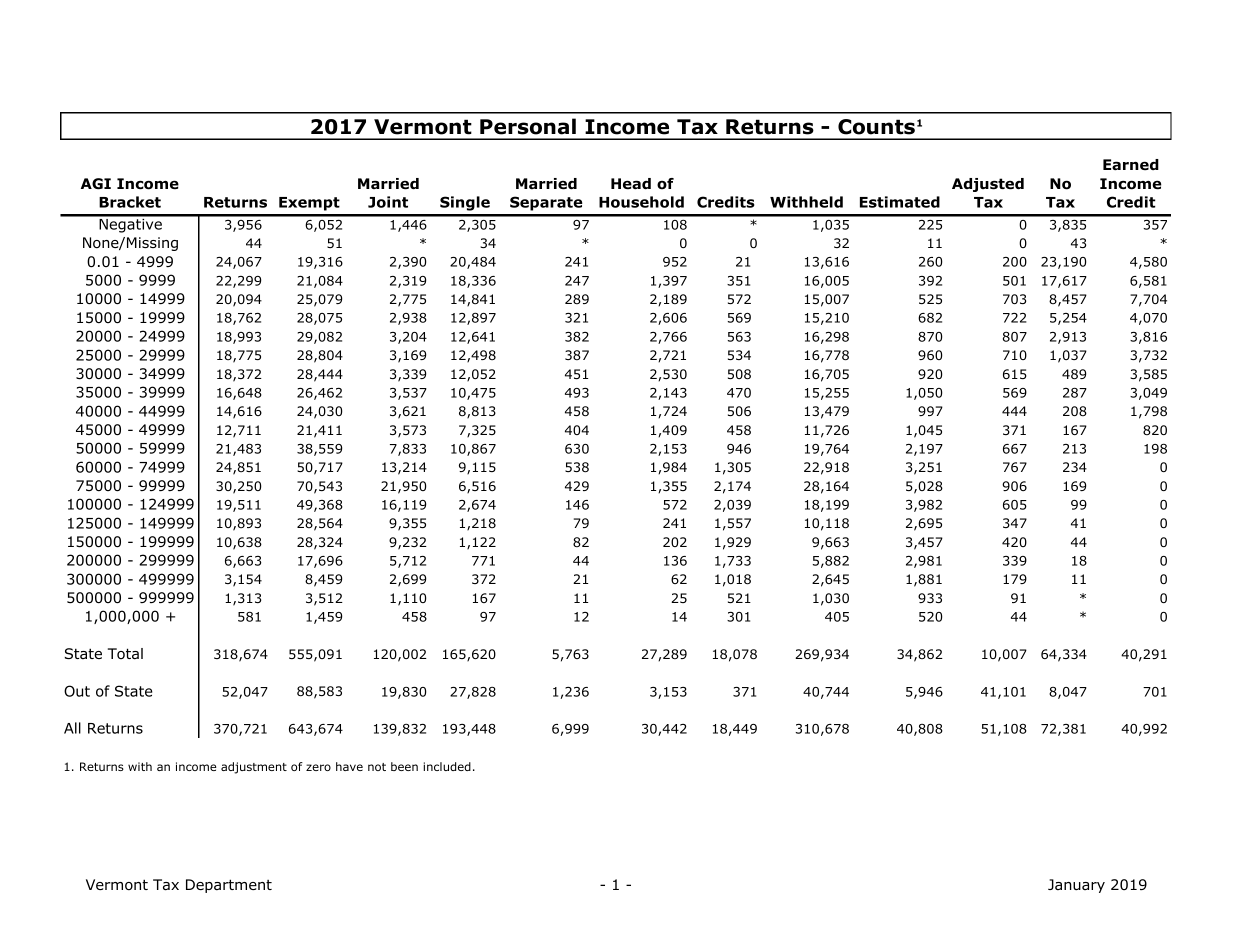 The width and height of the image is (1233, 952). What do you see at coordinates (528, 126) in the image?
I see `Personal` at bounding box center [528, 126].
